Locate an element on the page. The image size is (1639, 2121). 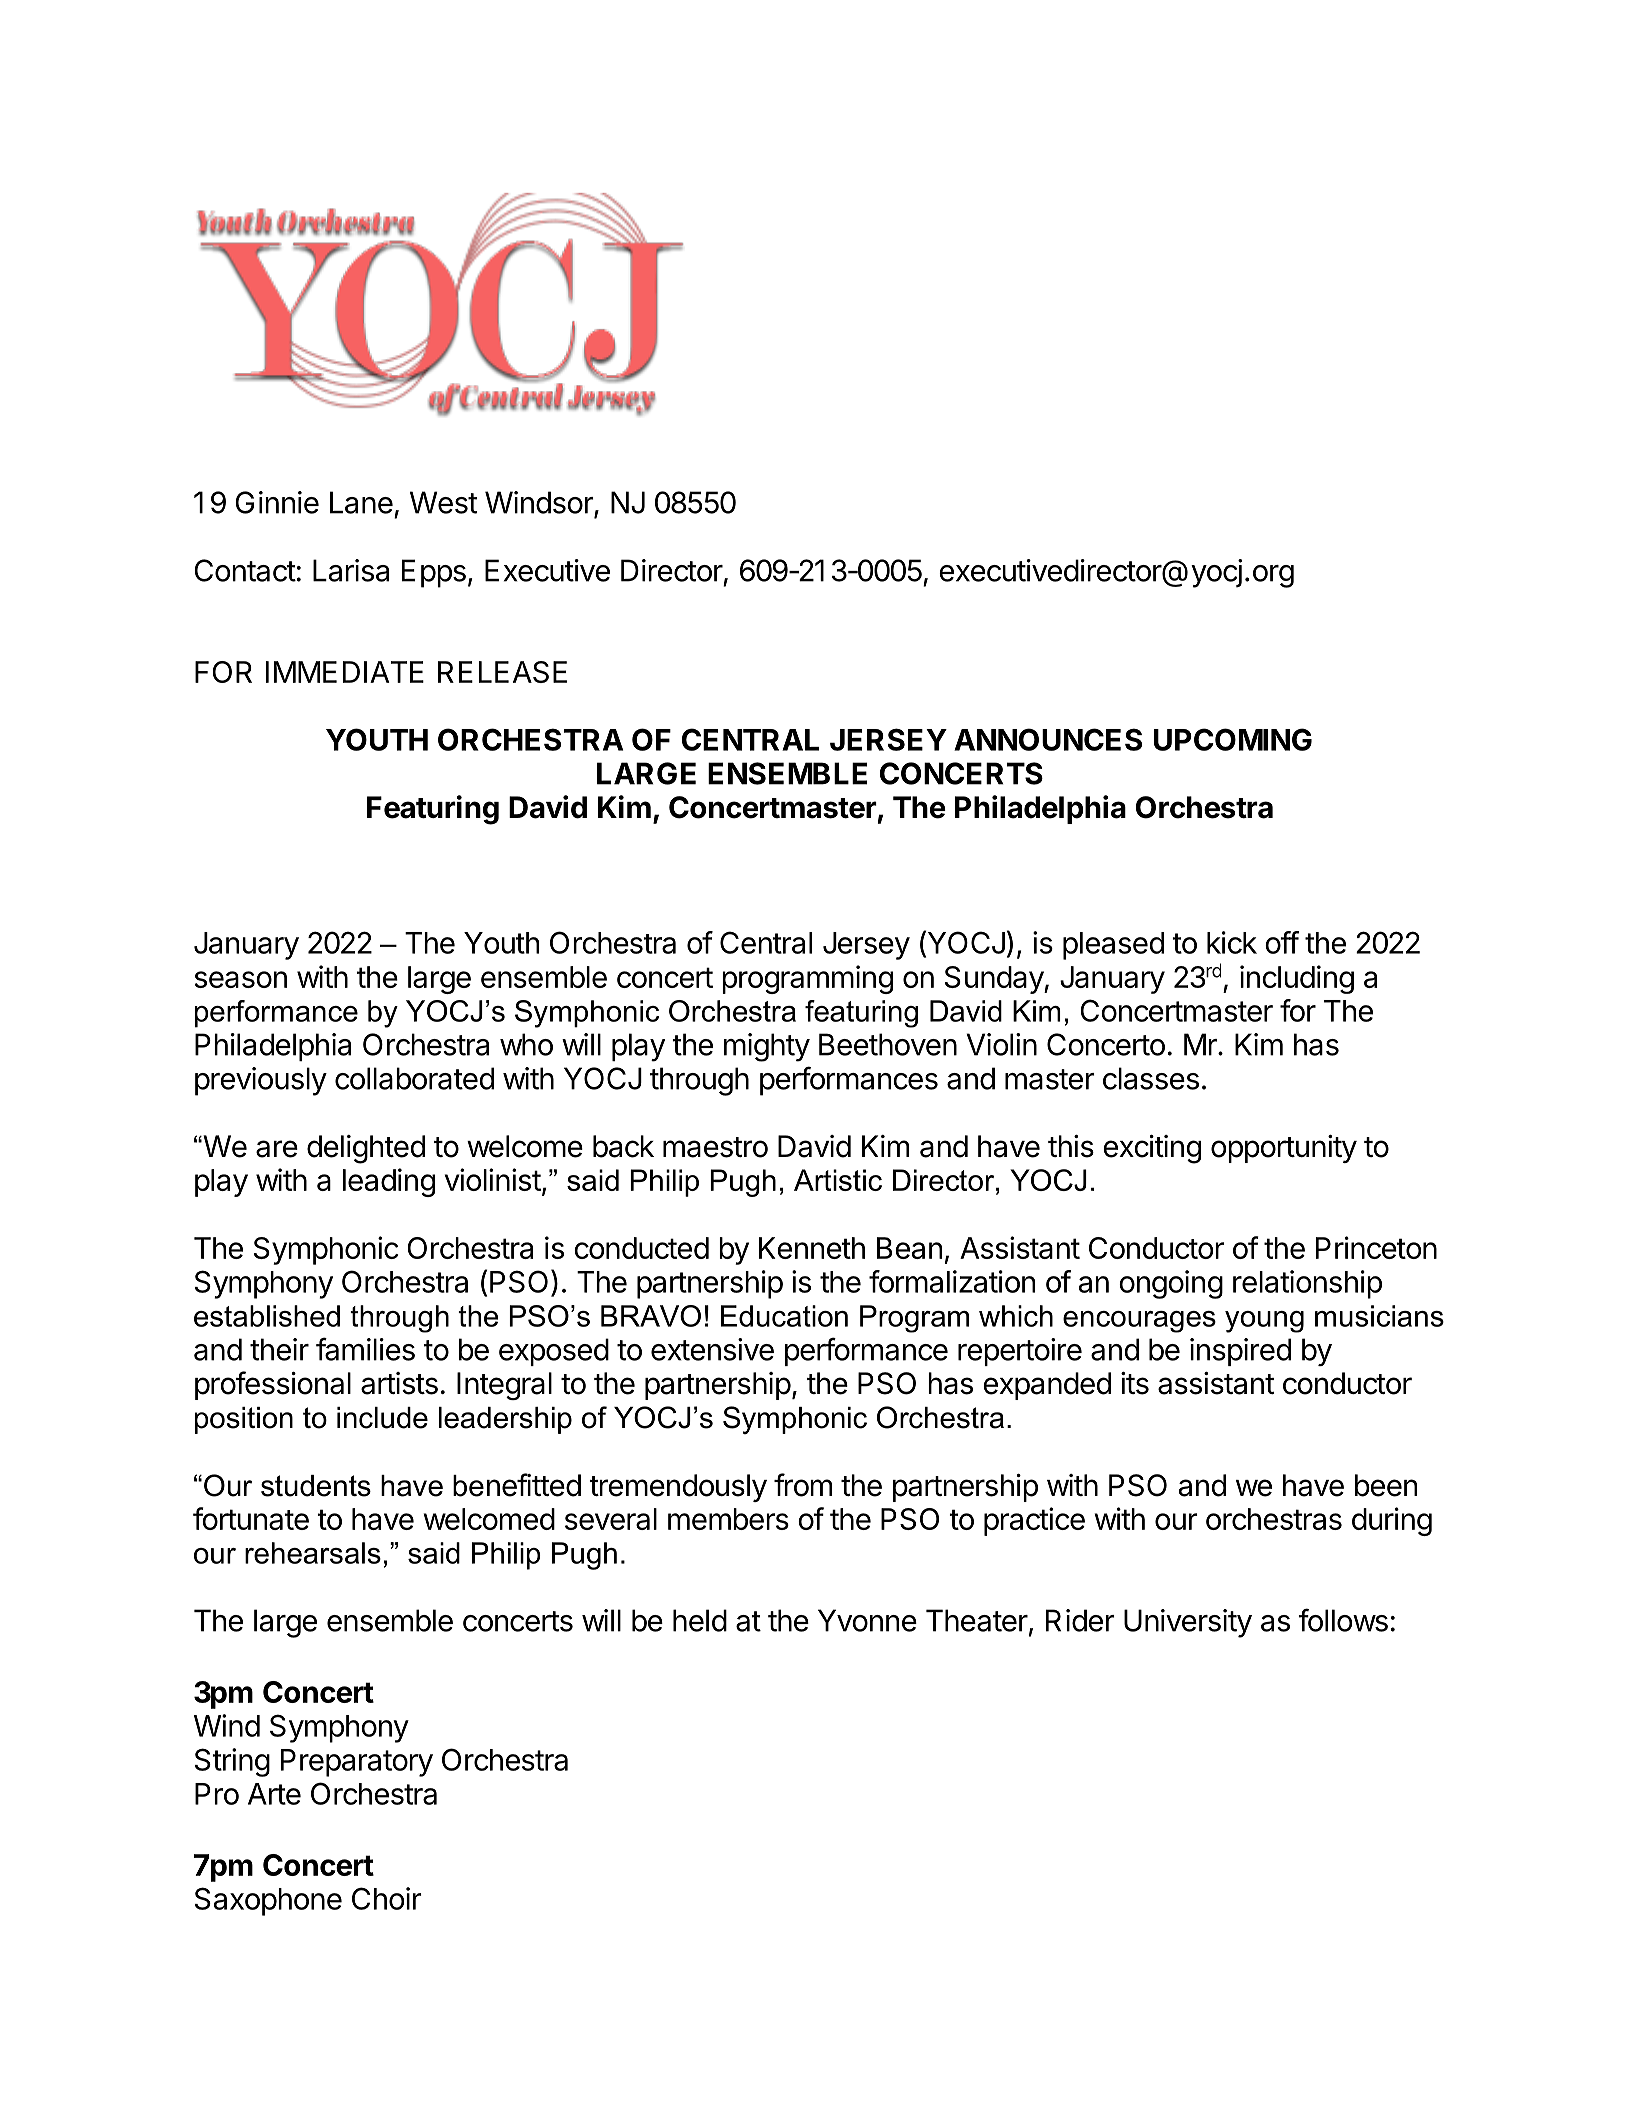
Yvonne is located at coordinates (867, 1620).
